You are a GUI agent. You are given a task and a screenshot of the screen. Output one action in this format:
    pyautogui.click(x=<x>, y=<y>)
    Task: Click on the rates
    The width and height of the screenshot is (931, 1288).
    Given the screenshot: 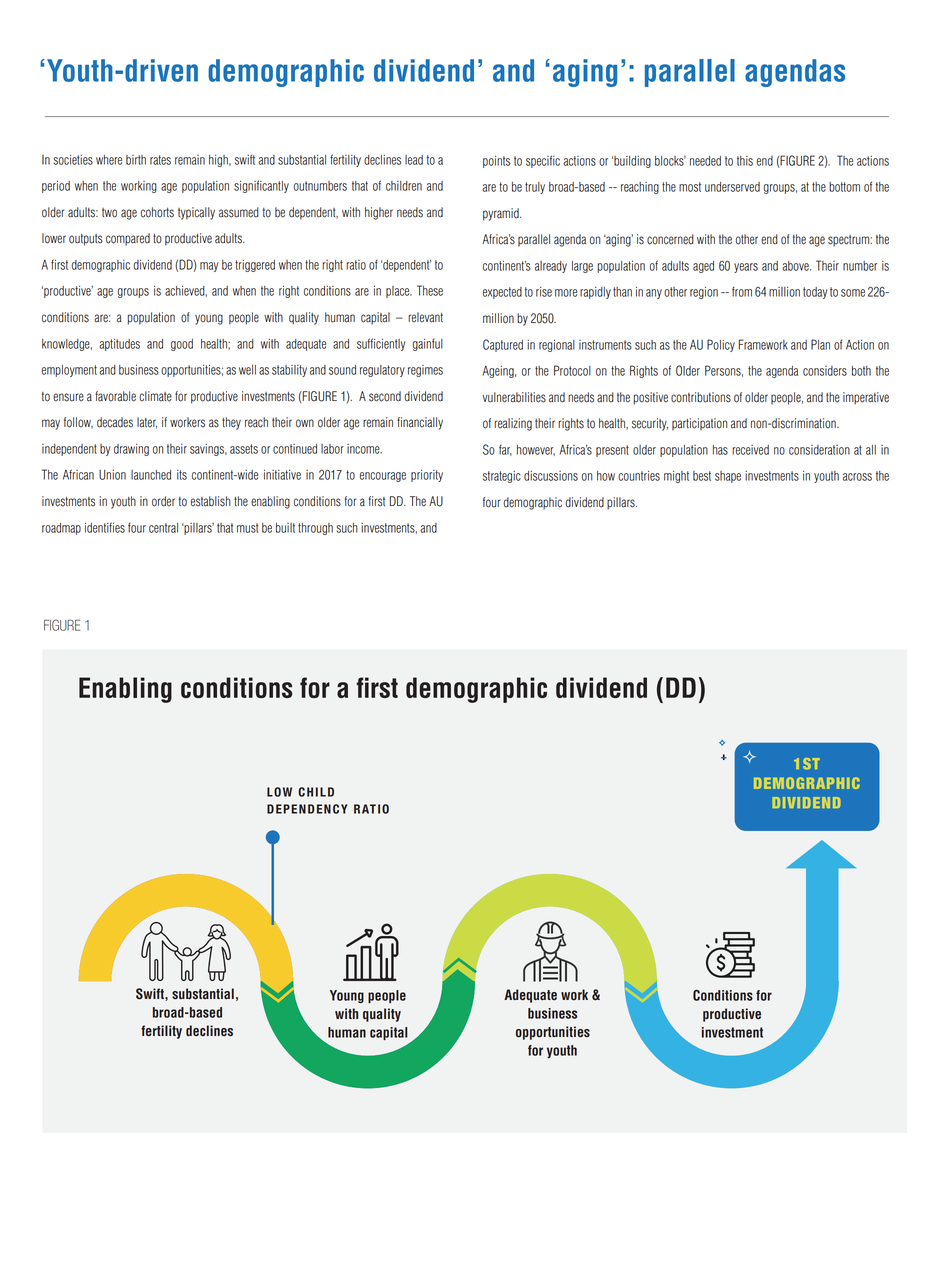 What is the action you would take?
    pyautogui.click(x=160, y=160)
